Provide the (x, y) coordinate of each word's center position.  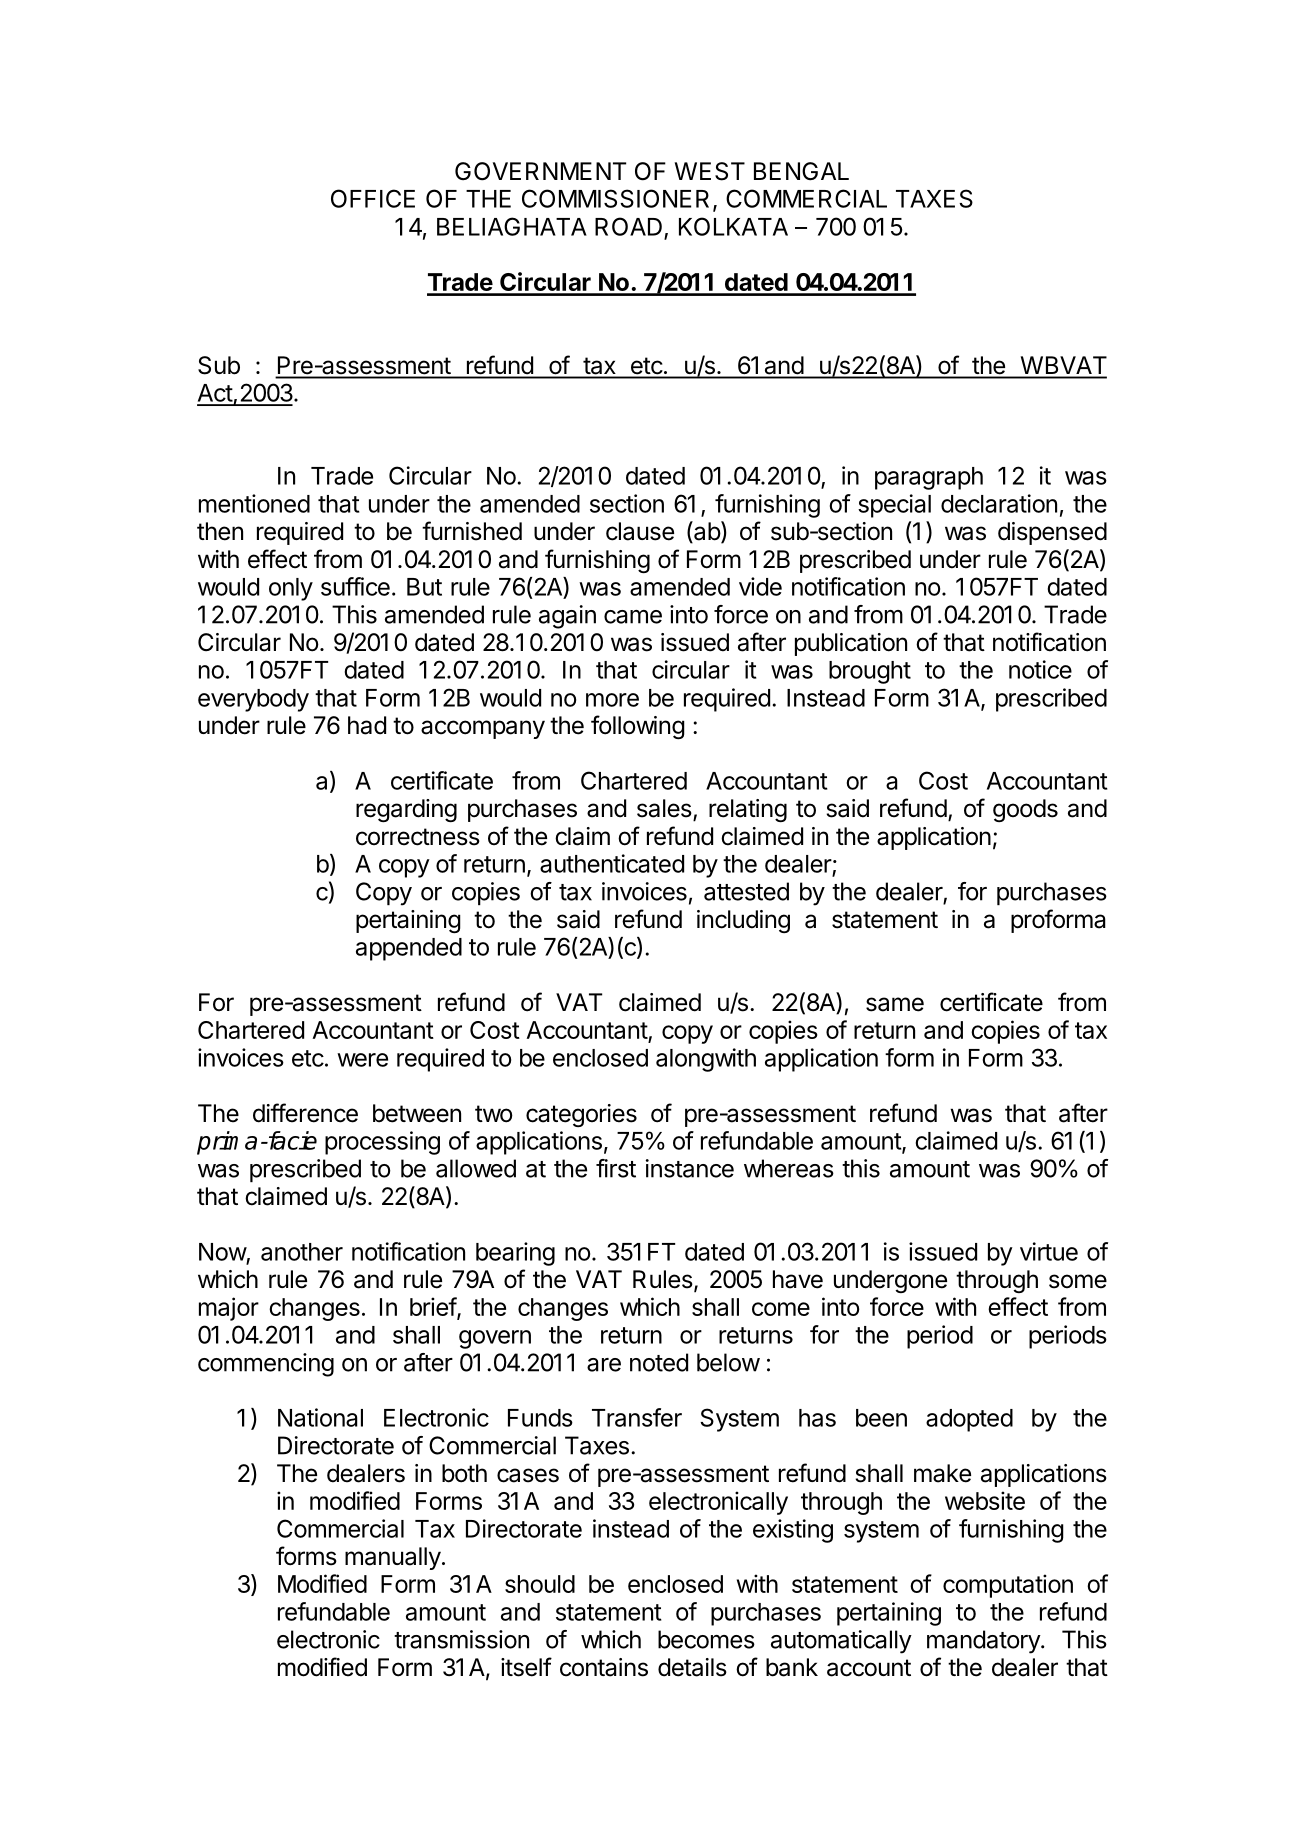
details (692, 1667)
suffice (355, 586)
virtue (1049, 1251)
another (302, 1252)
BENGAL (801, 171)
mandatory (984, 1642)
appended (409, 949)
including (743, 921)
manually (393, 1558)
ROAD (628, 226)
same (895, 1004)
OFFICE (373, 198)
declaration (999, 503)
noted (659, 1362)
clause (640, 531)
